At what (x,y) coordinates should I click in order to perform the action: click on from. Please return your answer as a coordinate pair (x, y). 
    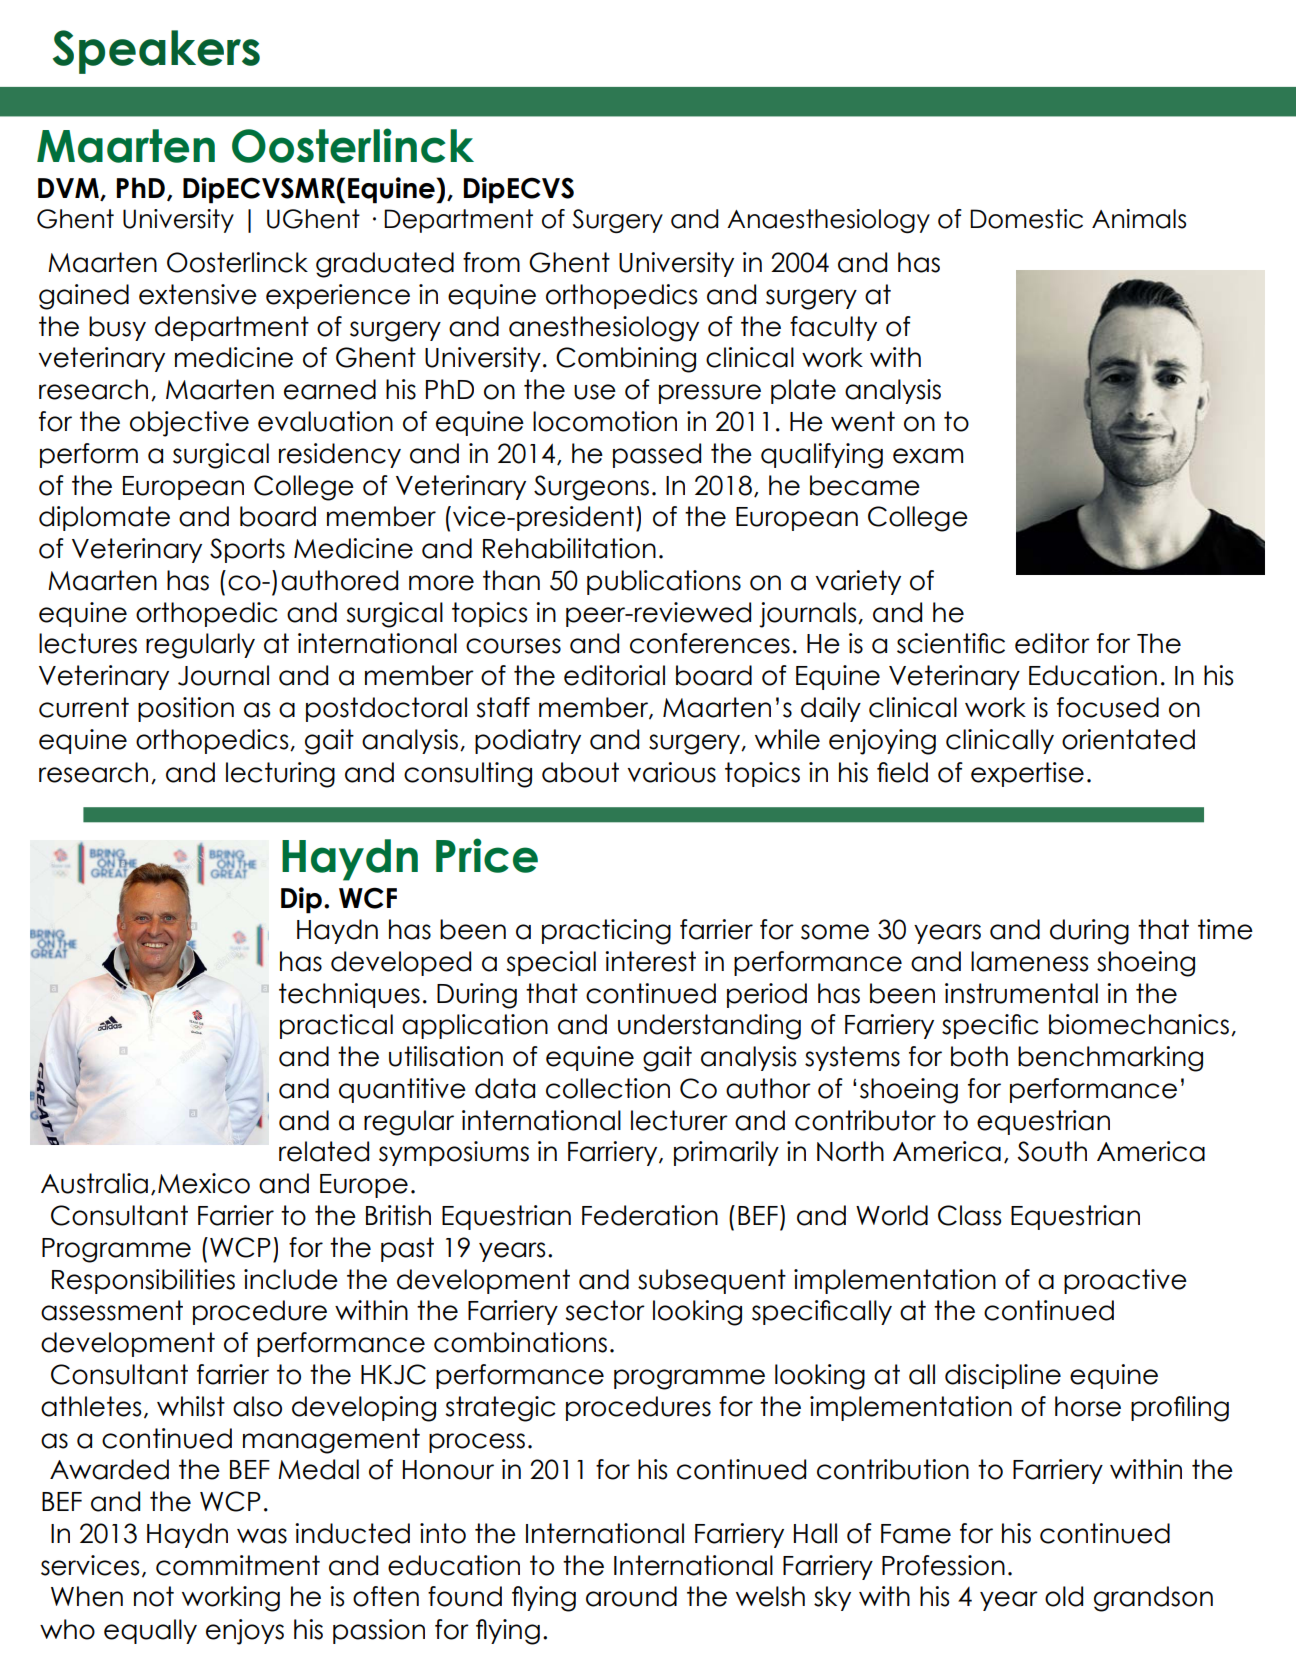
    Looking at the image, I should click on (491, 262).
